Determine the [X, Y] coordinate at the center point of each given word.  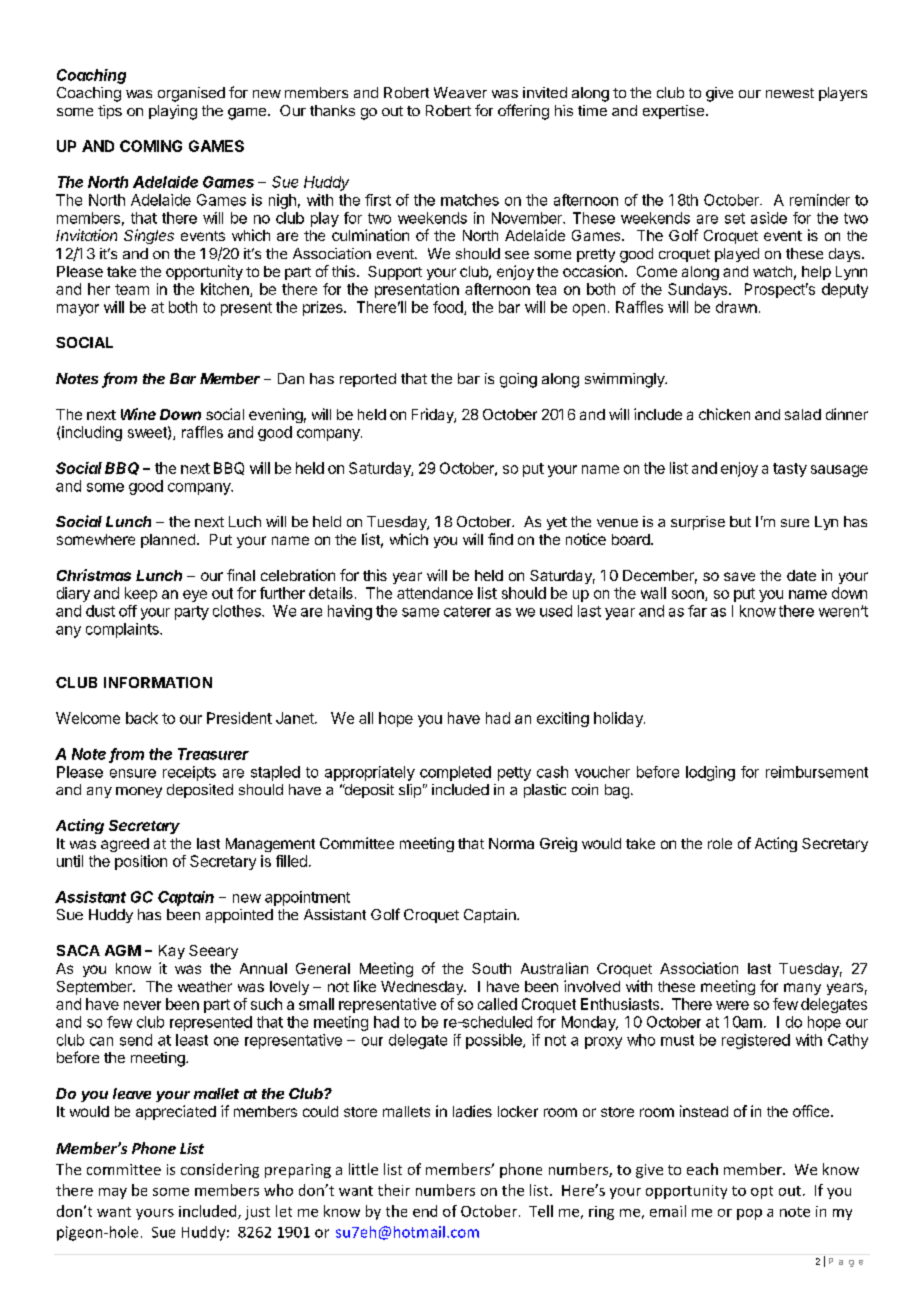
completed [455, 773]
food [449, 308]
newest [790, 93]
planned [168, 541]
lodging [710, 773]
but [740, 521]
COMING [151, 146]
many [802, 989]
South [491, 968]
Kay [172, 952]
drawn [736, 307]
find [500, 539]
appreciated [176, 1112]
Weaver [460, 92]
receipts [189, 773]
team [132, 289]
